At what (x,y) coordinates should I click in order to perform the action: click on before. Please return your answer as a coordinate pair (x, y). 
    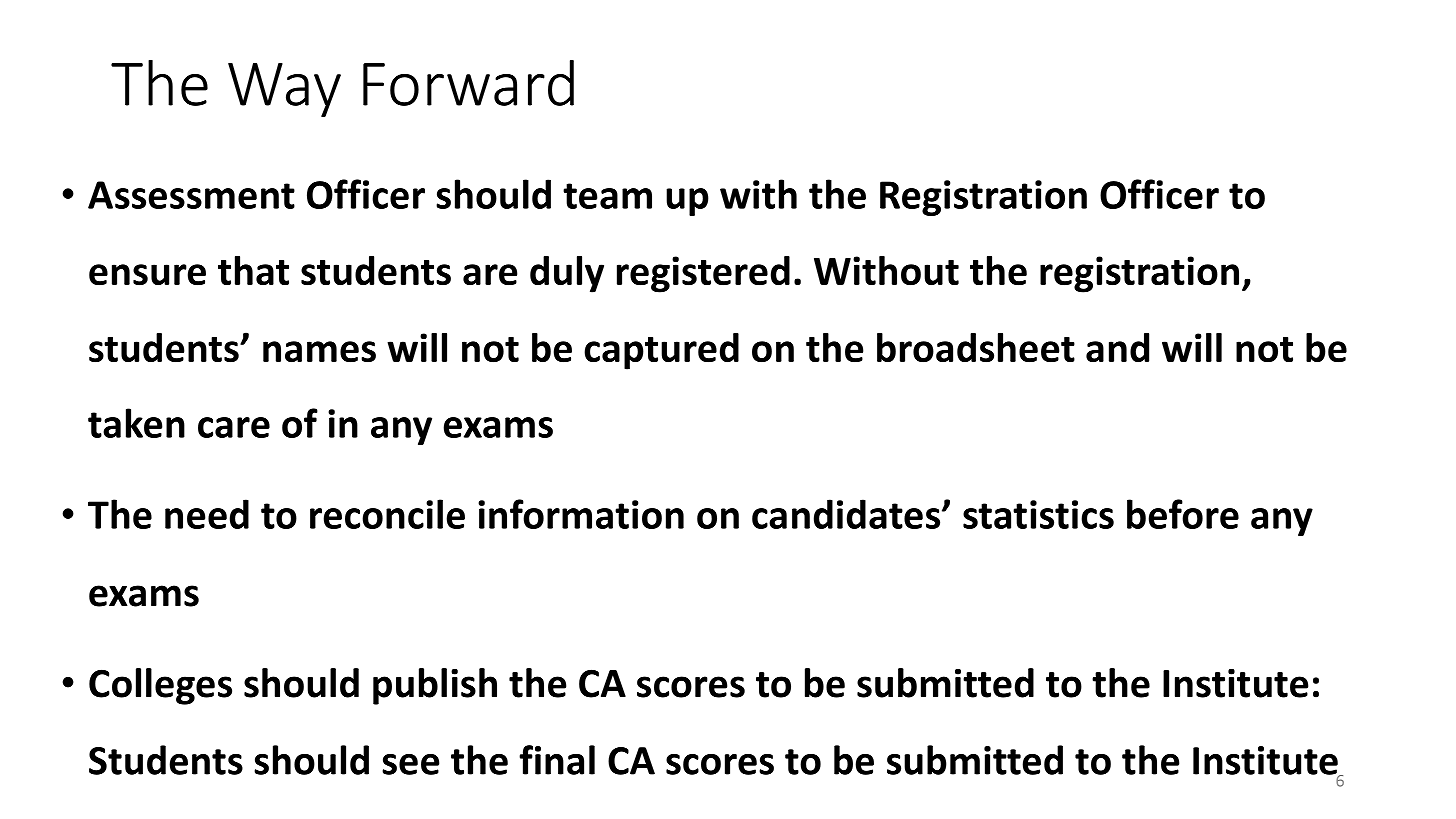
    Looking at the image, I should click on (1183, 514).
